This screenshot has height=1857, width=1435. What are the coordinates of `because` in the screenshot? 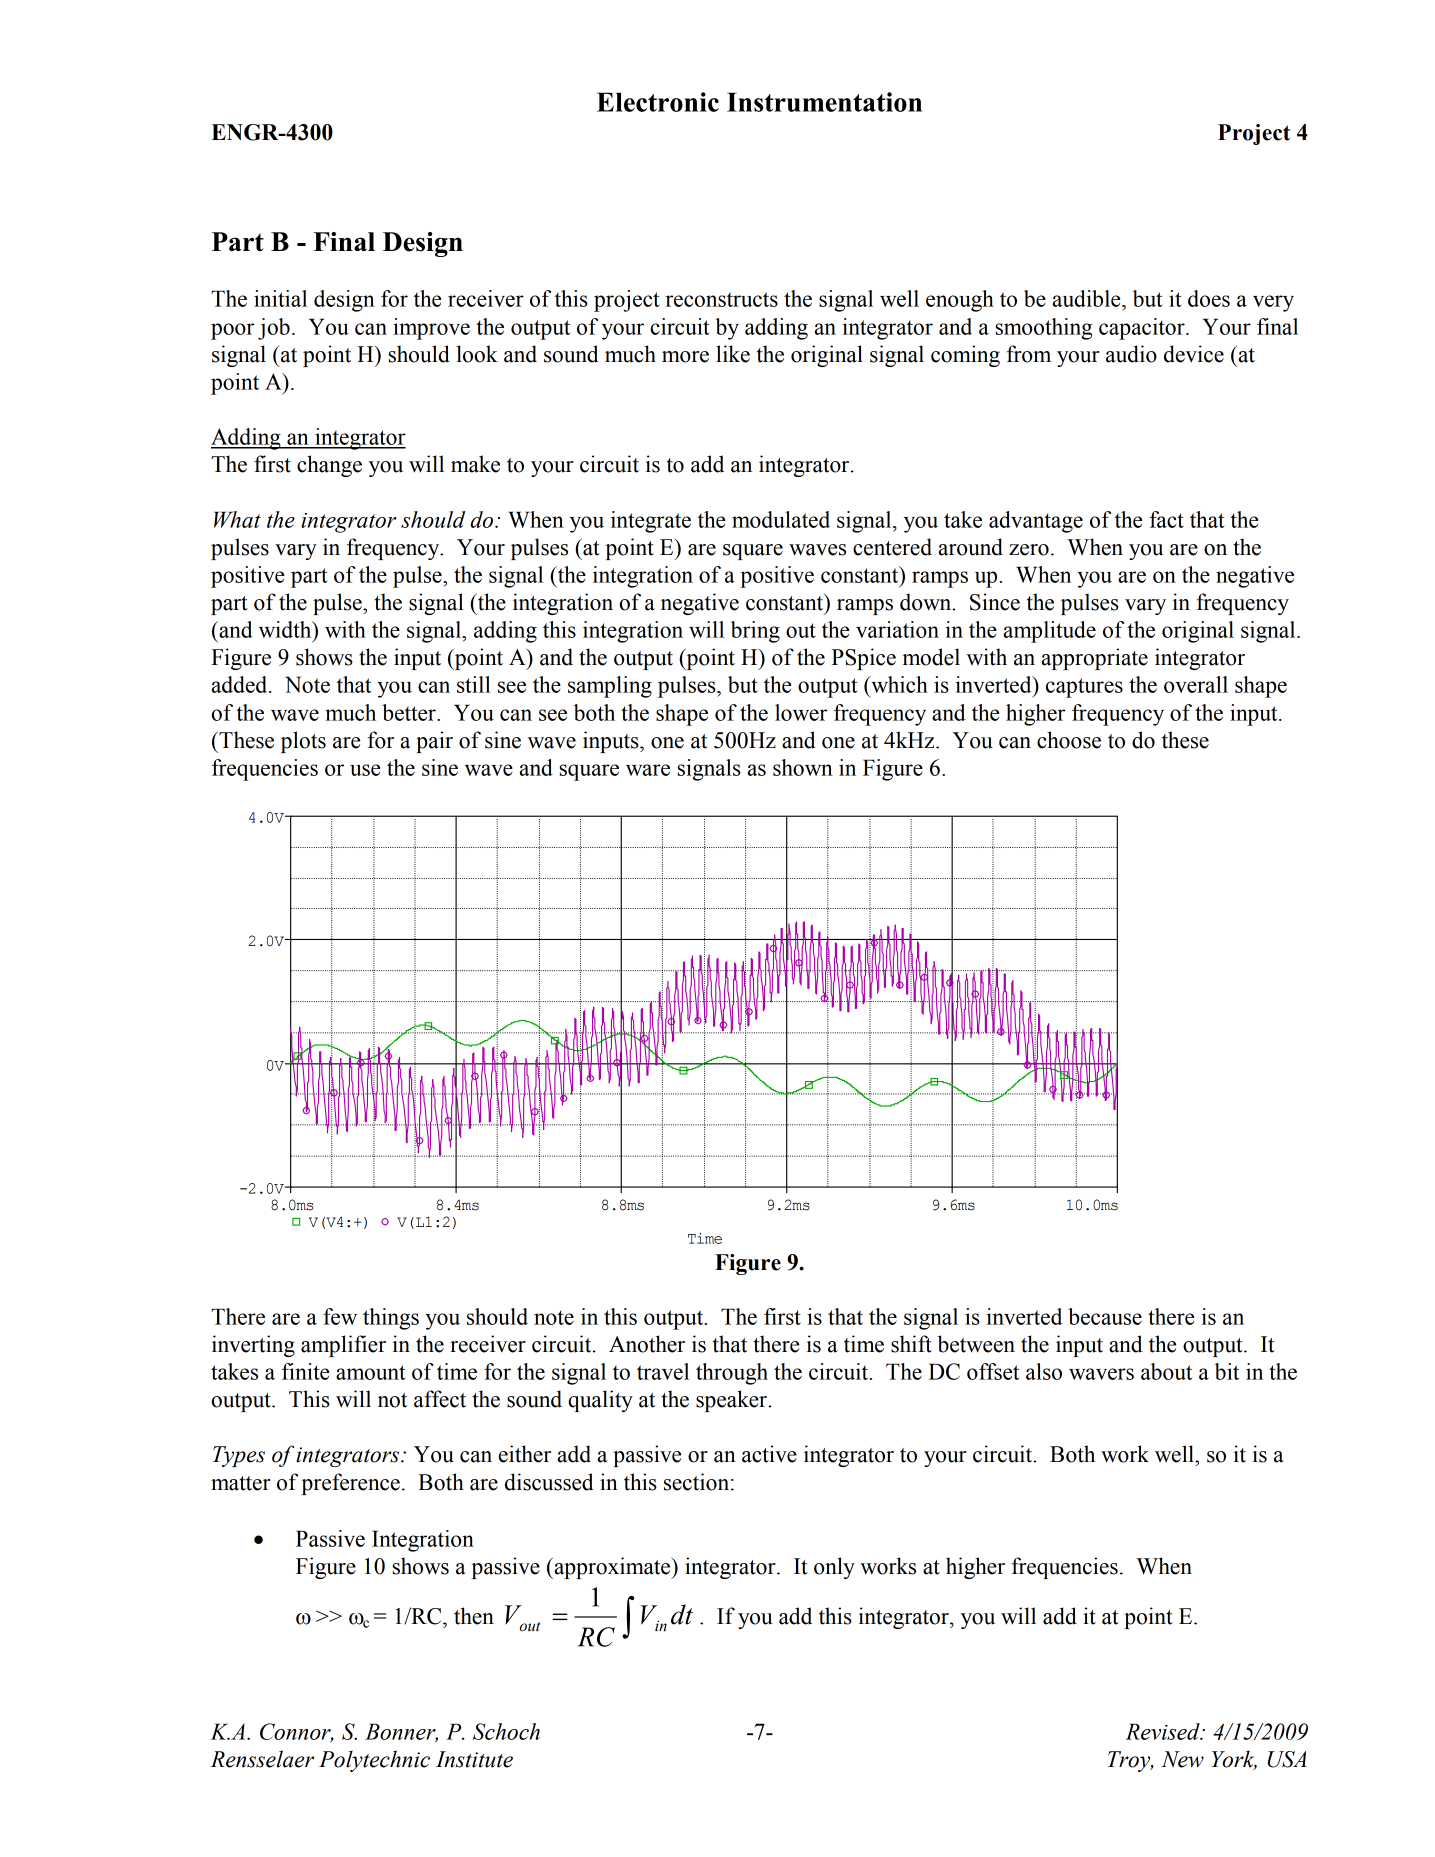 It's located at (1105, 1316).
